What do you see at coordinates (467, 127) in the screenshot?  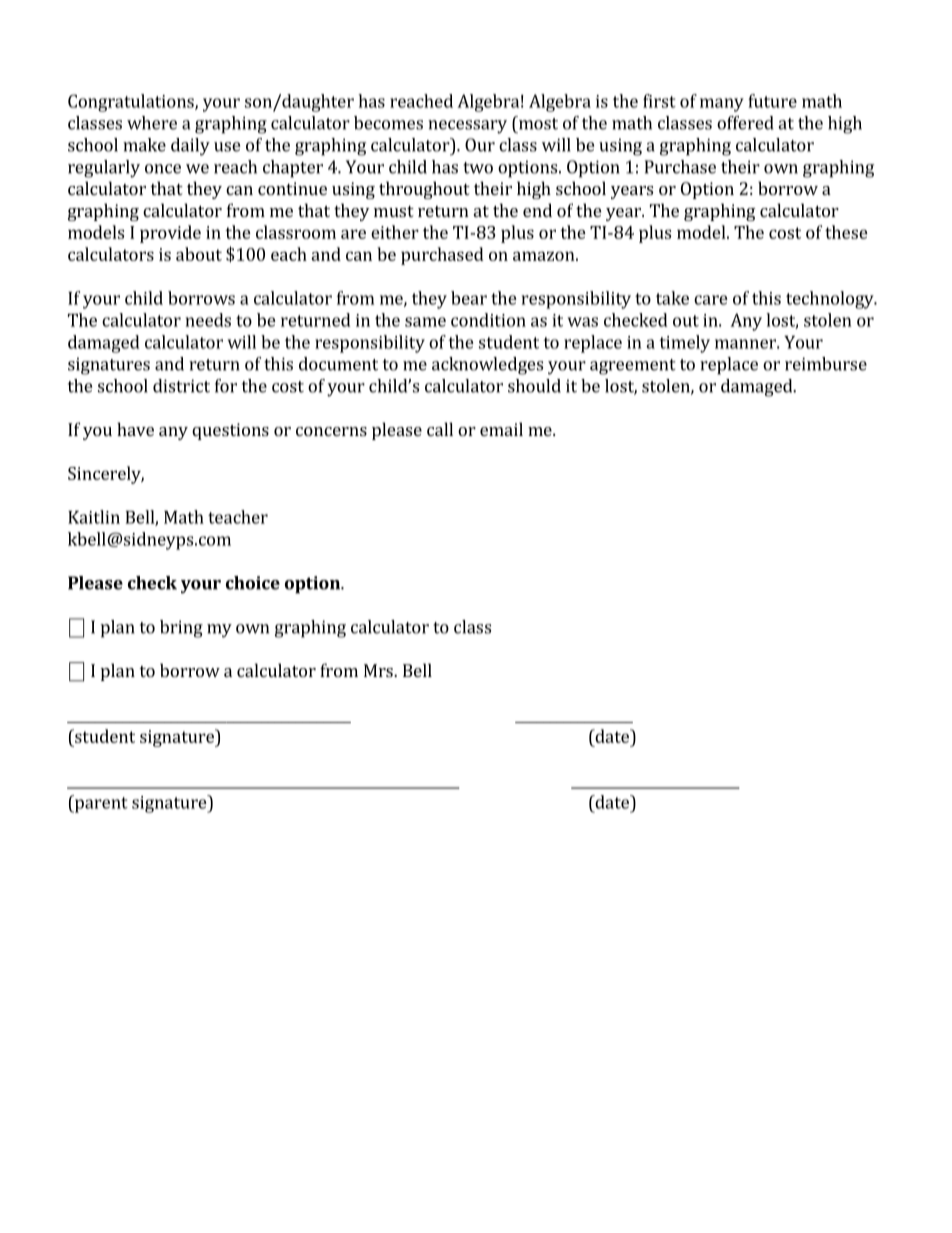 I see `necessary` at bounding box center [467, 127].
